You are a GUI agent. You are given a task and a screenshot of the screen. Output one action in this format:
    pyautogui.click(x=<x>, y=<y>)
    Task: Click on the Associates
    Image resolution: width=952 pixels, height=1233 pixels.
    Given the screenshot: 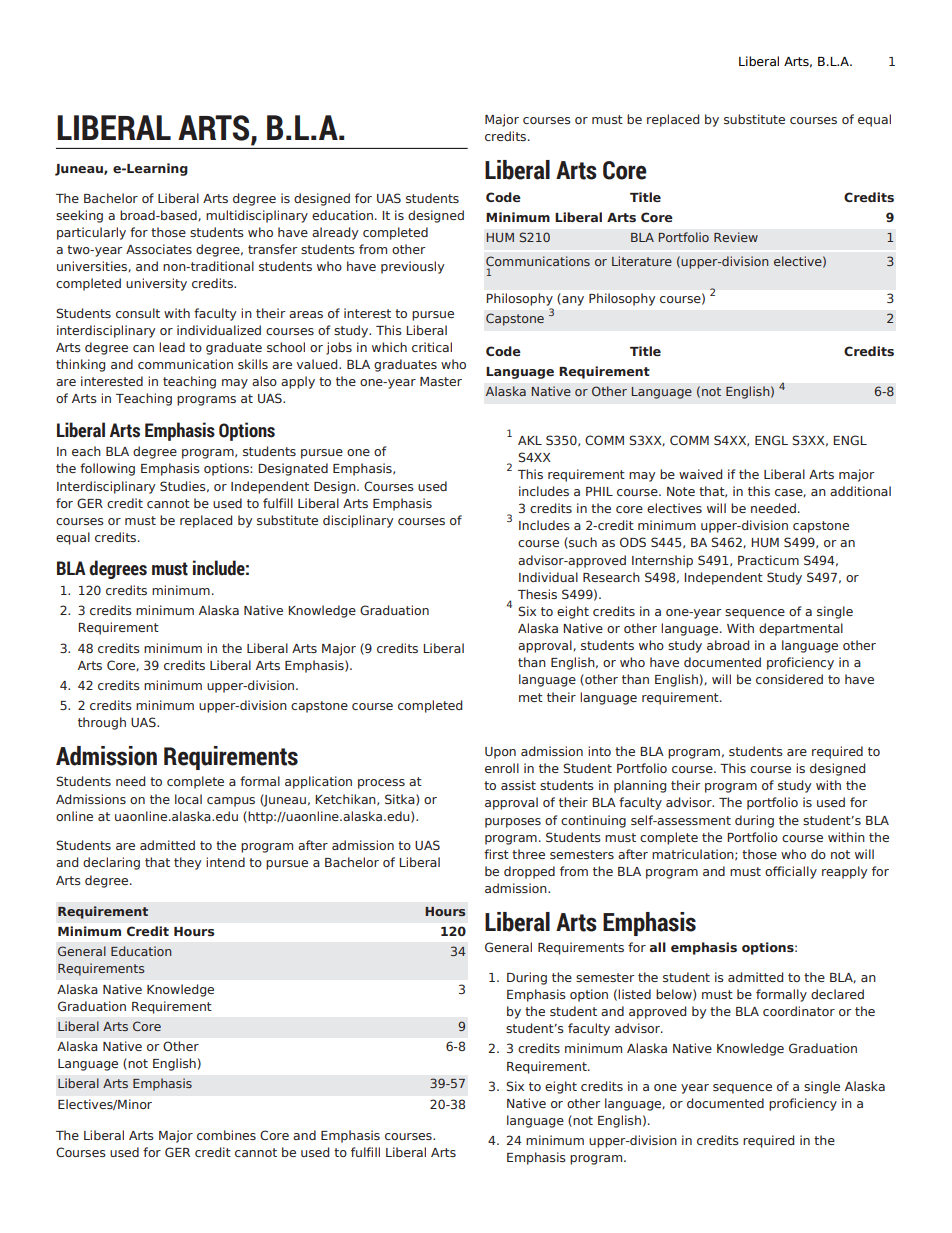 What is the action you would take?
    pyautogui.click(x=159, y=249)
